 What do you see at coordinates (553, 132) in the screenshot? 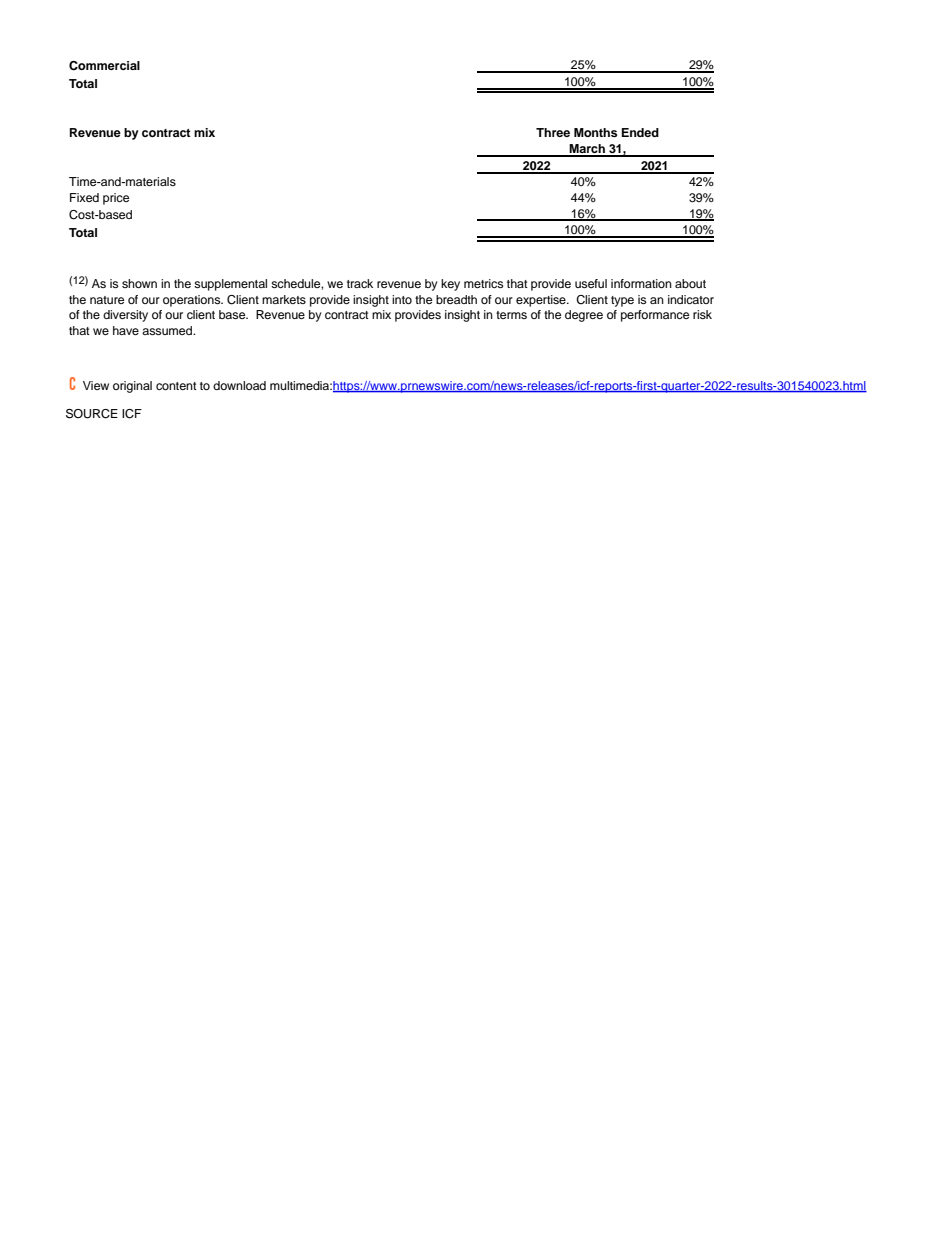
I see `Three` at bounding box center [553, 132].
